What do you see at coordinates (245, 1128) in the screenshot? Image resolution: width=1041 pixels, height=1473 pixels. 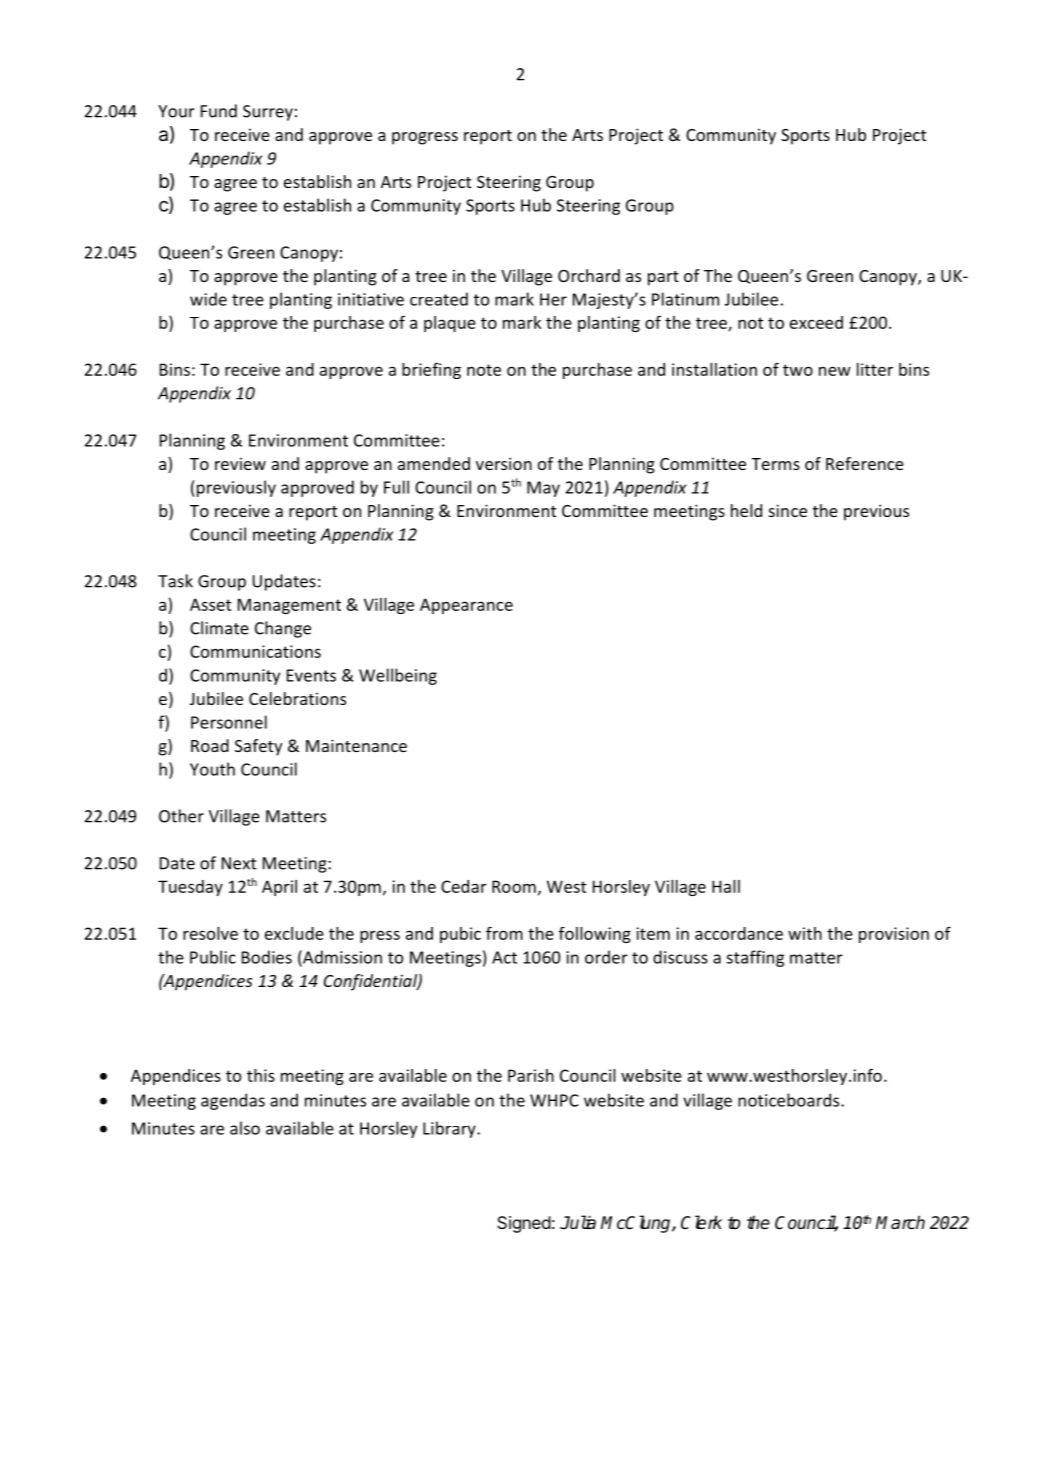 I see `also` at bounding box center [245, 1128].
